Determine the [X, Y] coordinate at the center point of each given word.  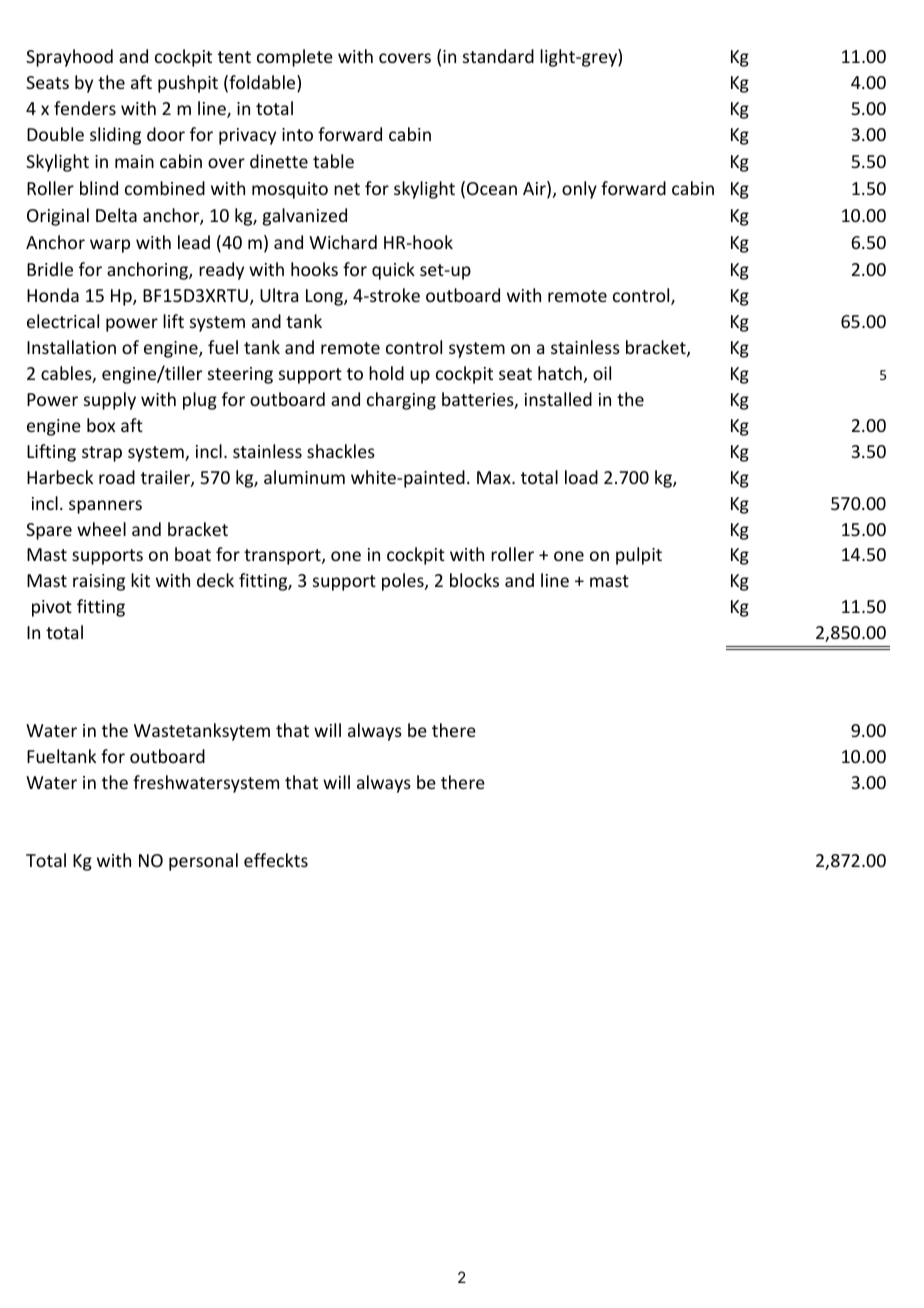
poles [404, 582]
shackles [341, 451]
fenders [85, 108]
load [581, 477]
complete [295, 58]
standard [498, 56]
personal [203, 862]
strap [102, 454]
